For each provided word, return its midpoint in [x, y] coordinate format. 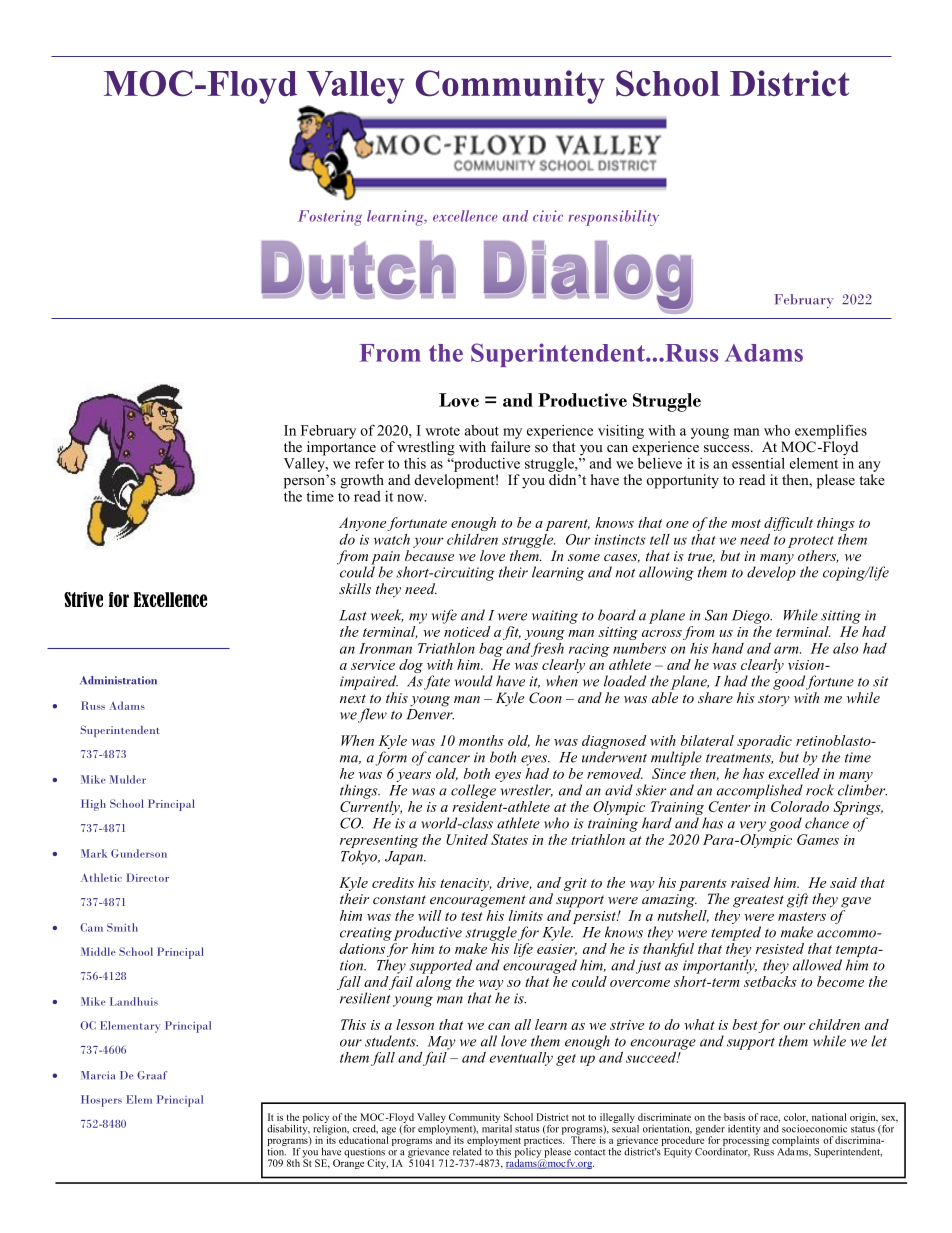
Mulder [128, 779]
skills [355, 588]
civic [548, 216]
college [473, 791]
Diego [752, 617]
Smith [122, 927]
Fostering [330, 218]
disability [288, 1128]
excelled [794, 772]
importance [341, 449]
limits [526, 915]
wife [444, 616]
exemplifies [831, 431]
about [482, 430]
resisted [780, 948]
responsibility [614, 218]
